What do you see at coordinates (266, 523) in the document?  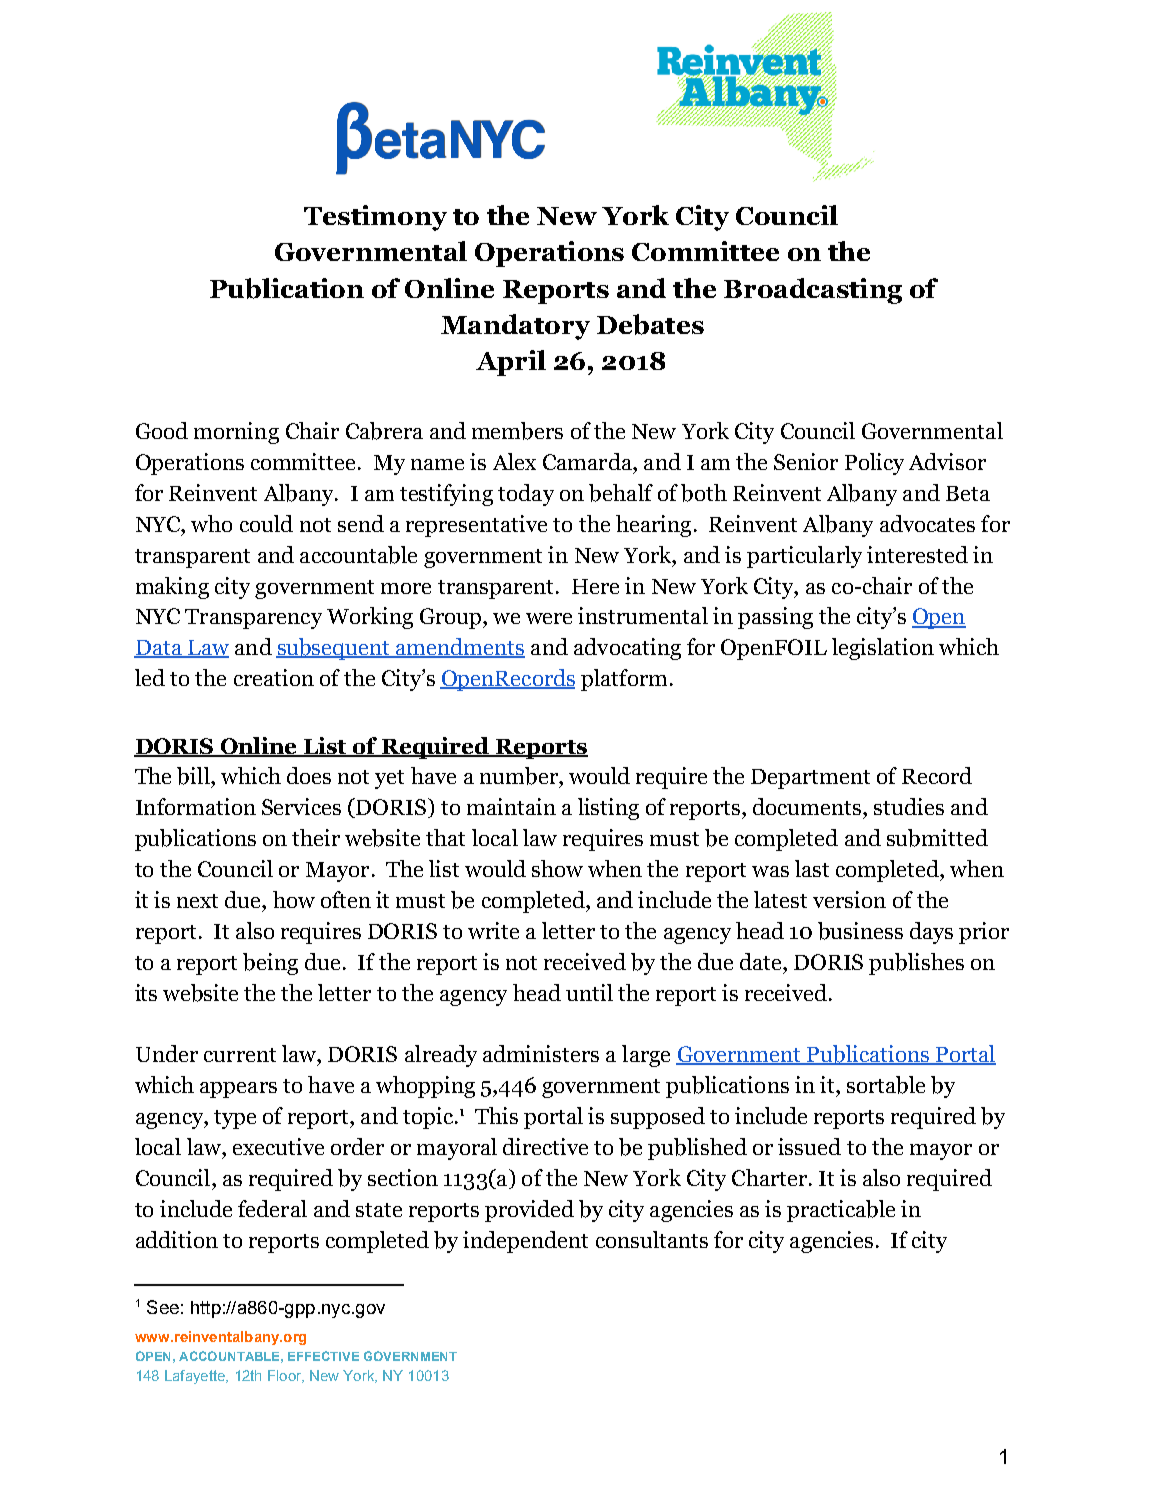 I see `could` at bounding box center [266, 523].
